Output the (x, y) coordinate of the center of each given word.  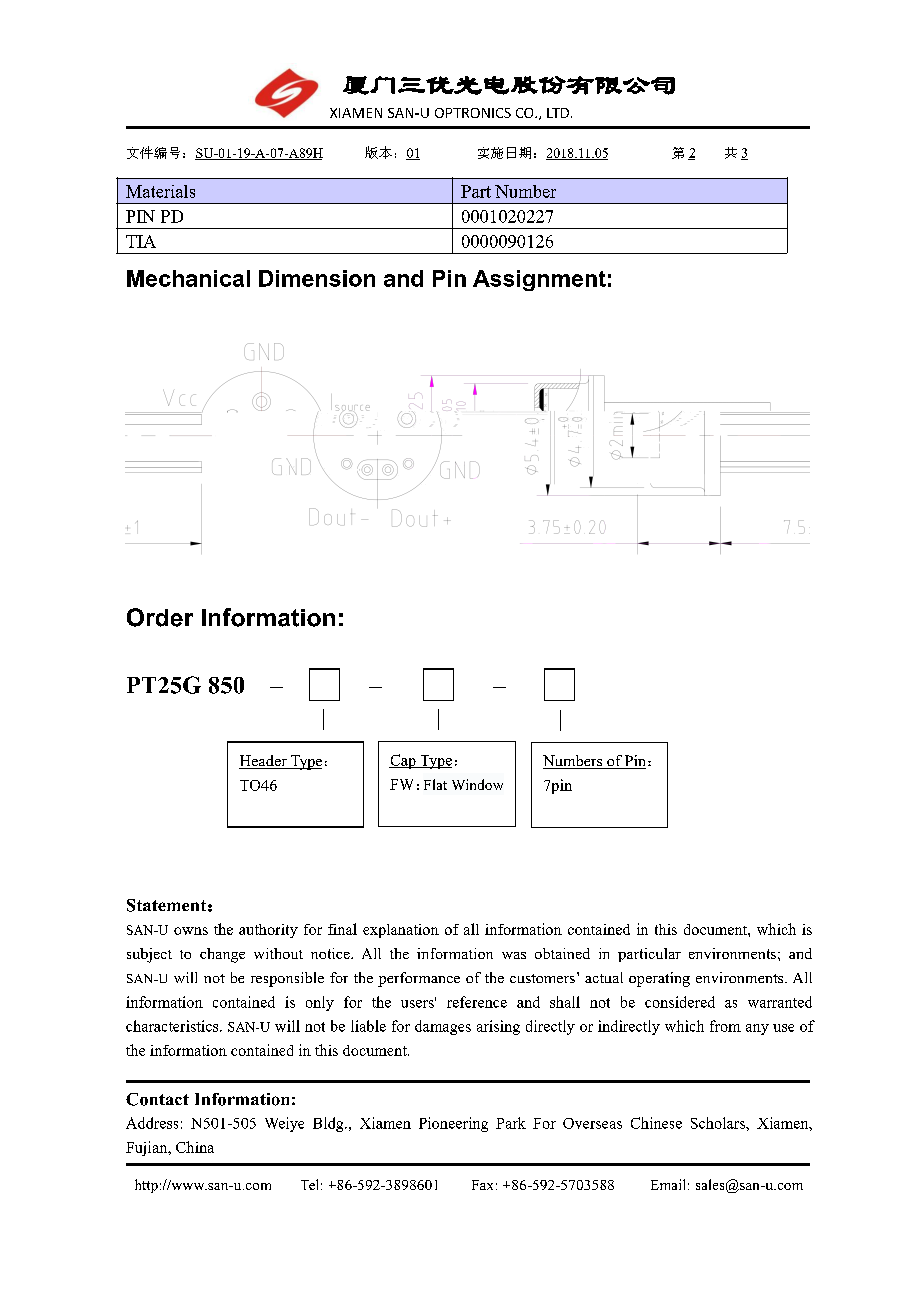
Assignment (539, 280)
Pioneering (453, 1124)
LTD (558, 113)
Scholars (719, 1123)
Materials (160, 191)
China (195, 1147)
